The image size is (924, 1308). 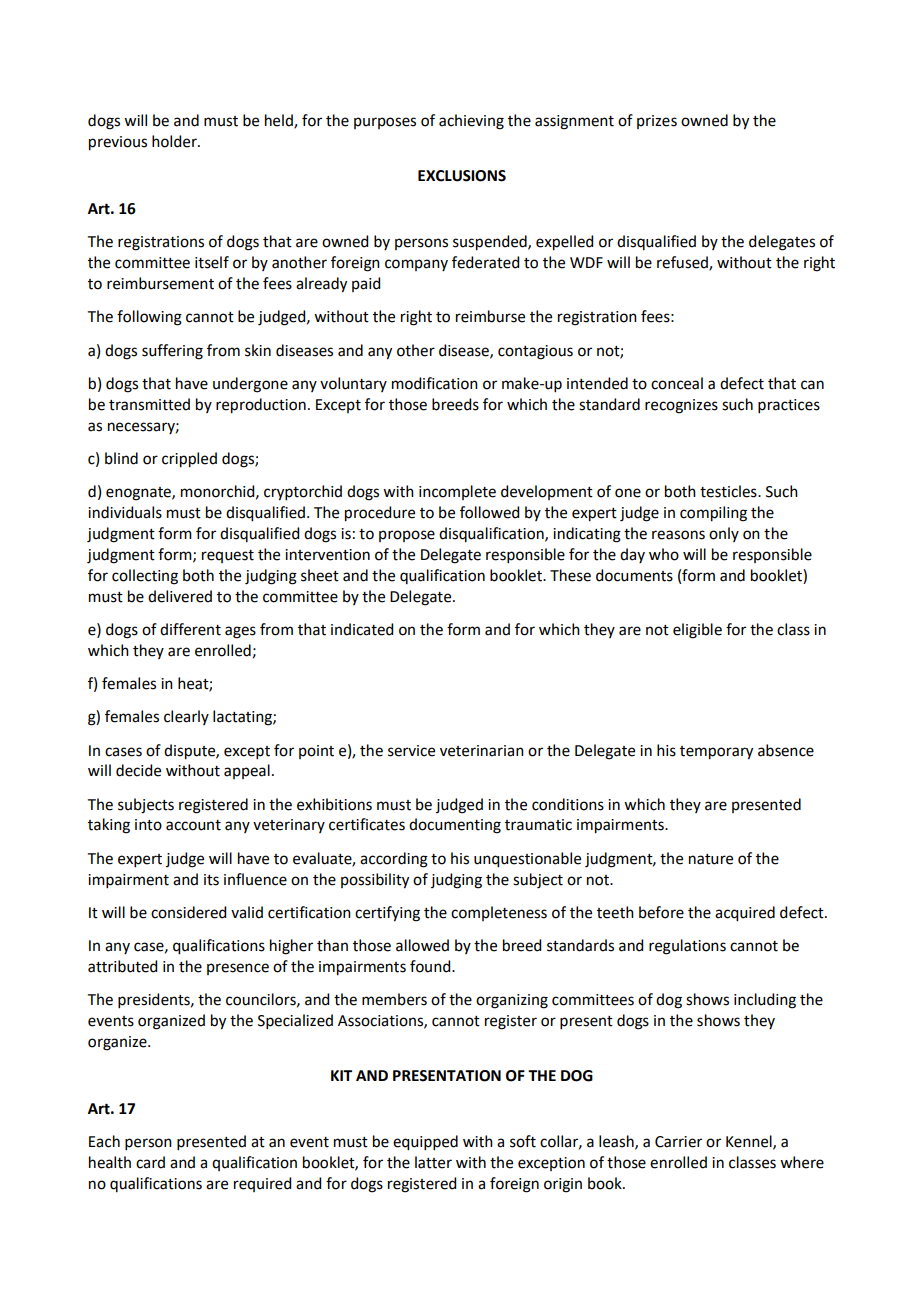 I want to click on eligible, so click(x=697, y=631).
